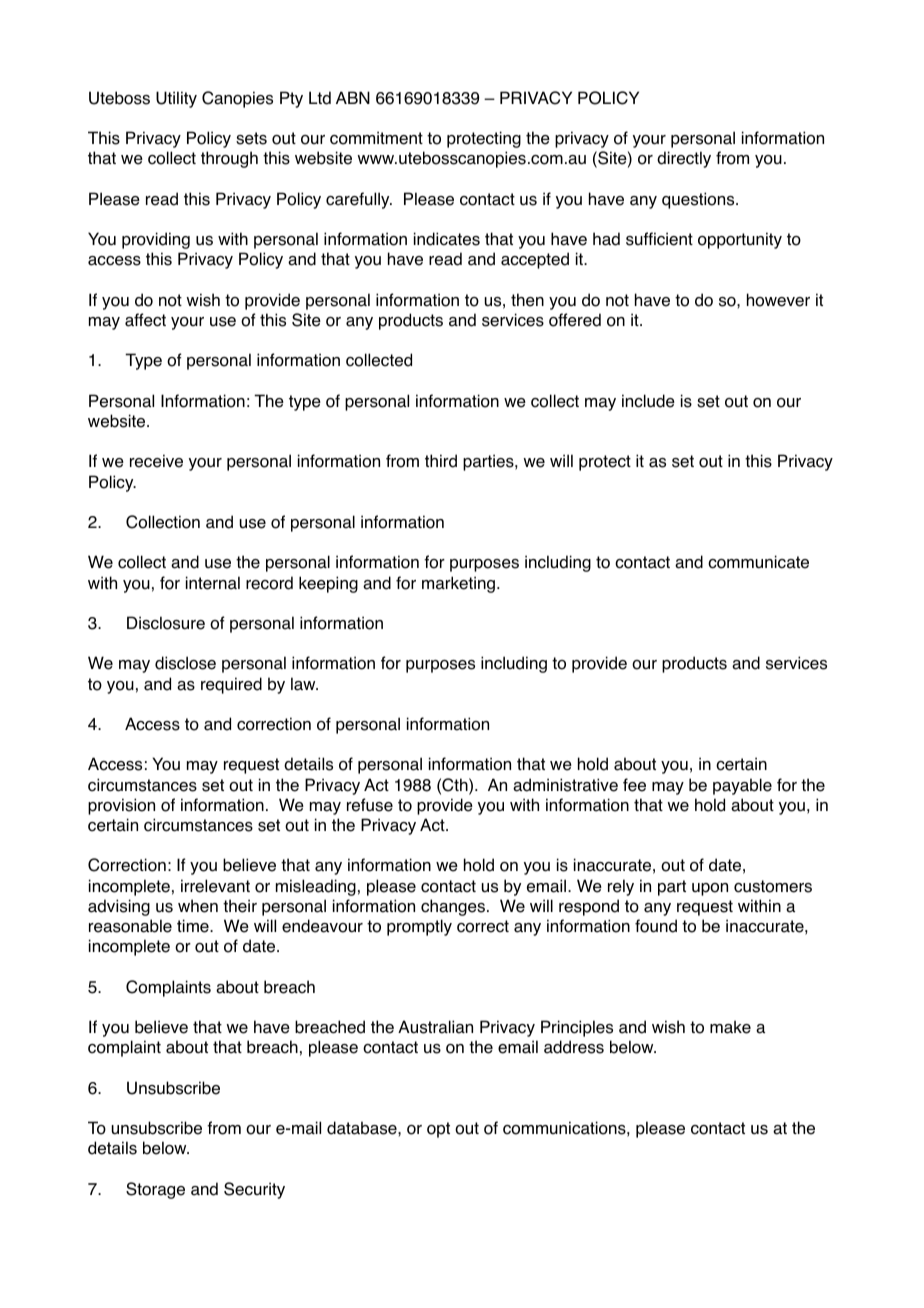  I want to click on Utility, so click(176, 99).
